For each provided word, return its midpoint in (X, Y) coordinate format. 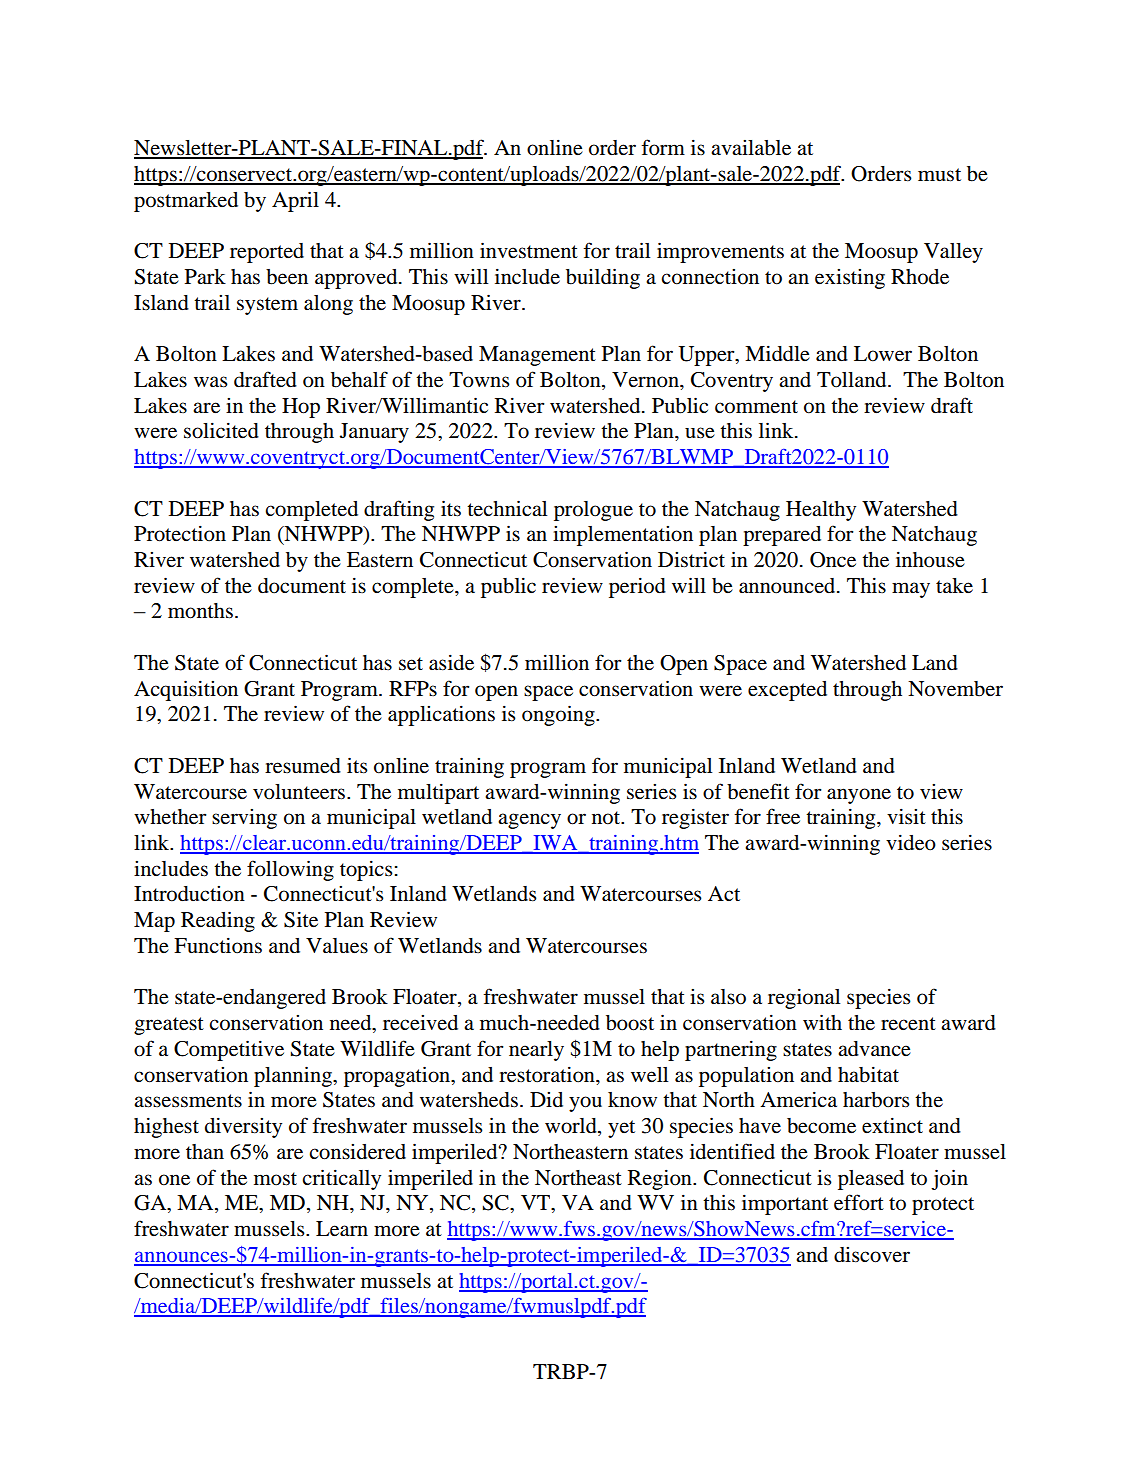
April (295, 201)
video (911, 842)
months (200, 611)
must (939, 175)
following (290, 870)
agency (529, 821)
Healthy (821, 511)
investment (529, 250)
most (275, 1179)
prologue (593, 511)
